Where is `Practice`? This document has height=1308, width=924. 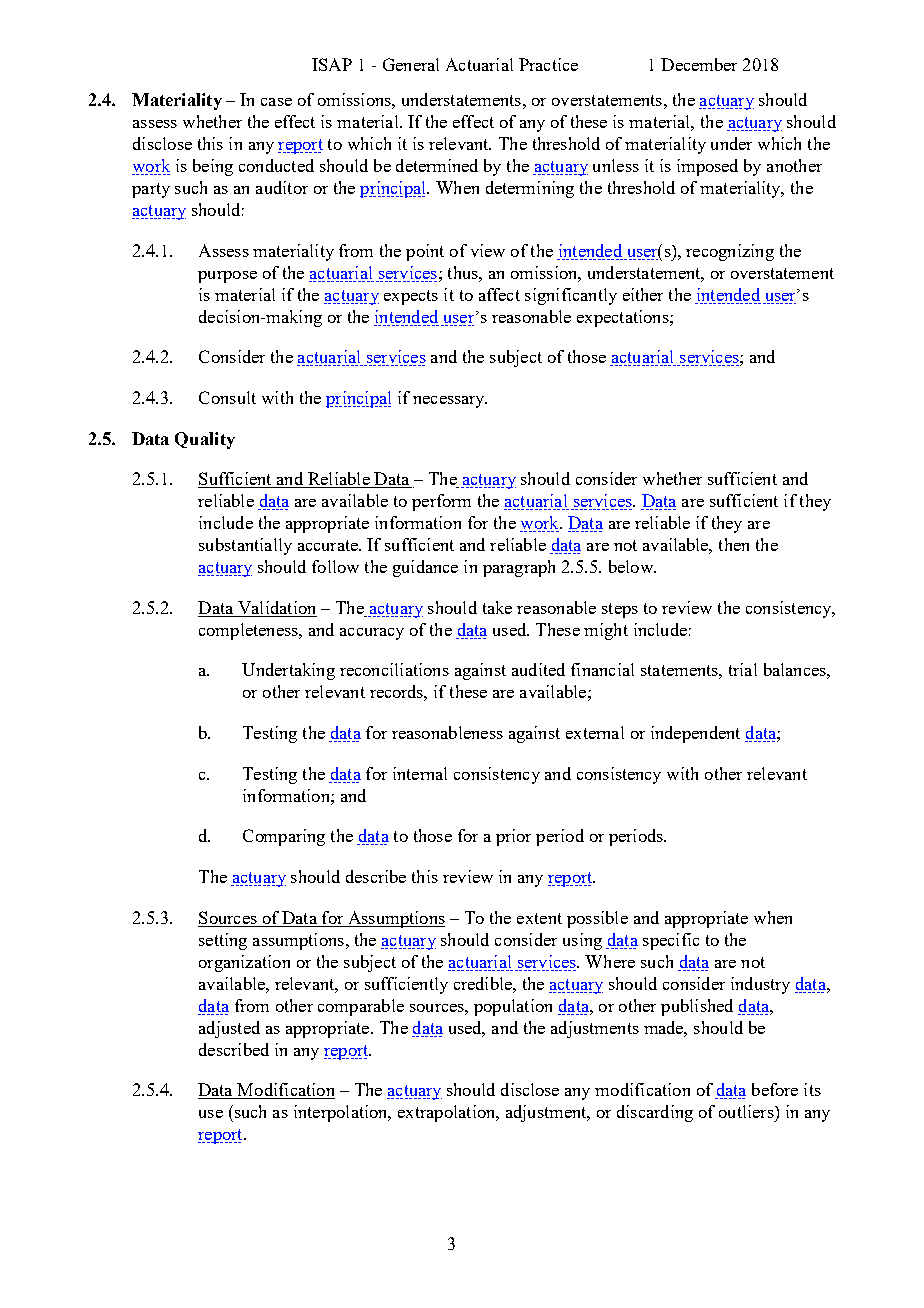 Practice is located at coordinates (548, 64).
